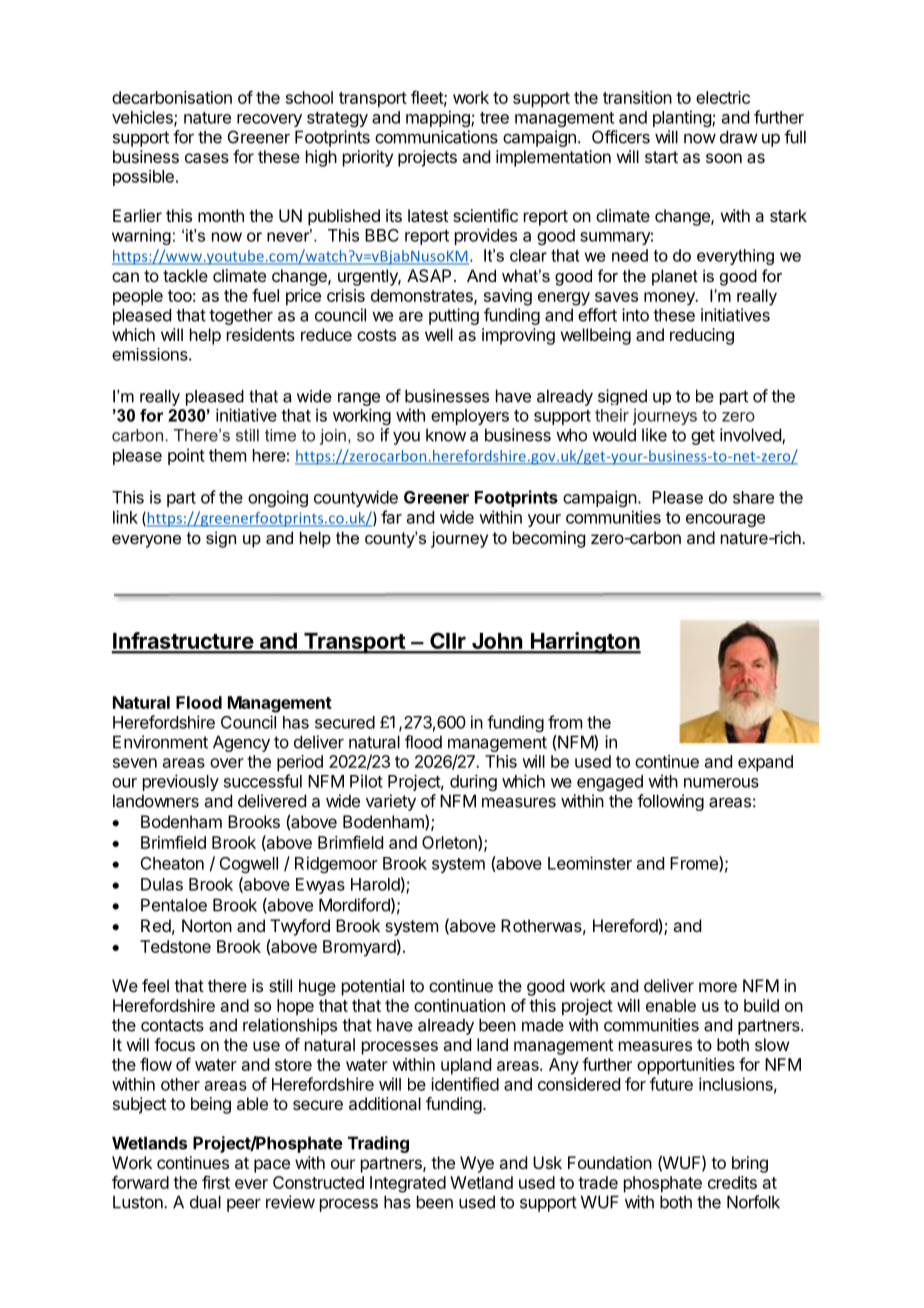 The width and height of the page is (924, 1308). I want to click on Harrington, so click(584, 643).
